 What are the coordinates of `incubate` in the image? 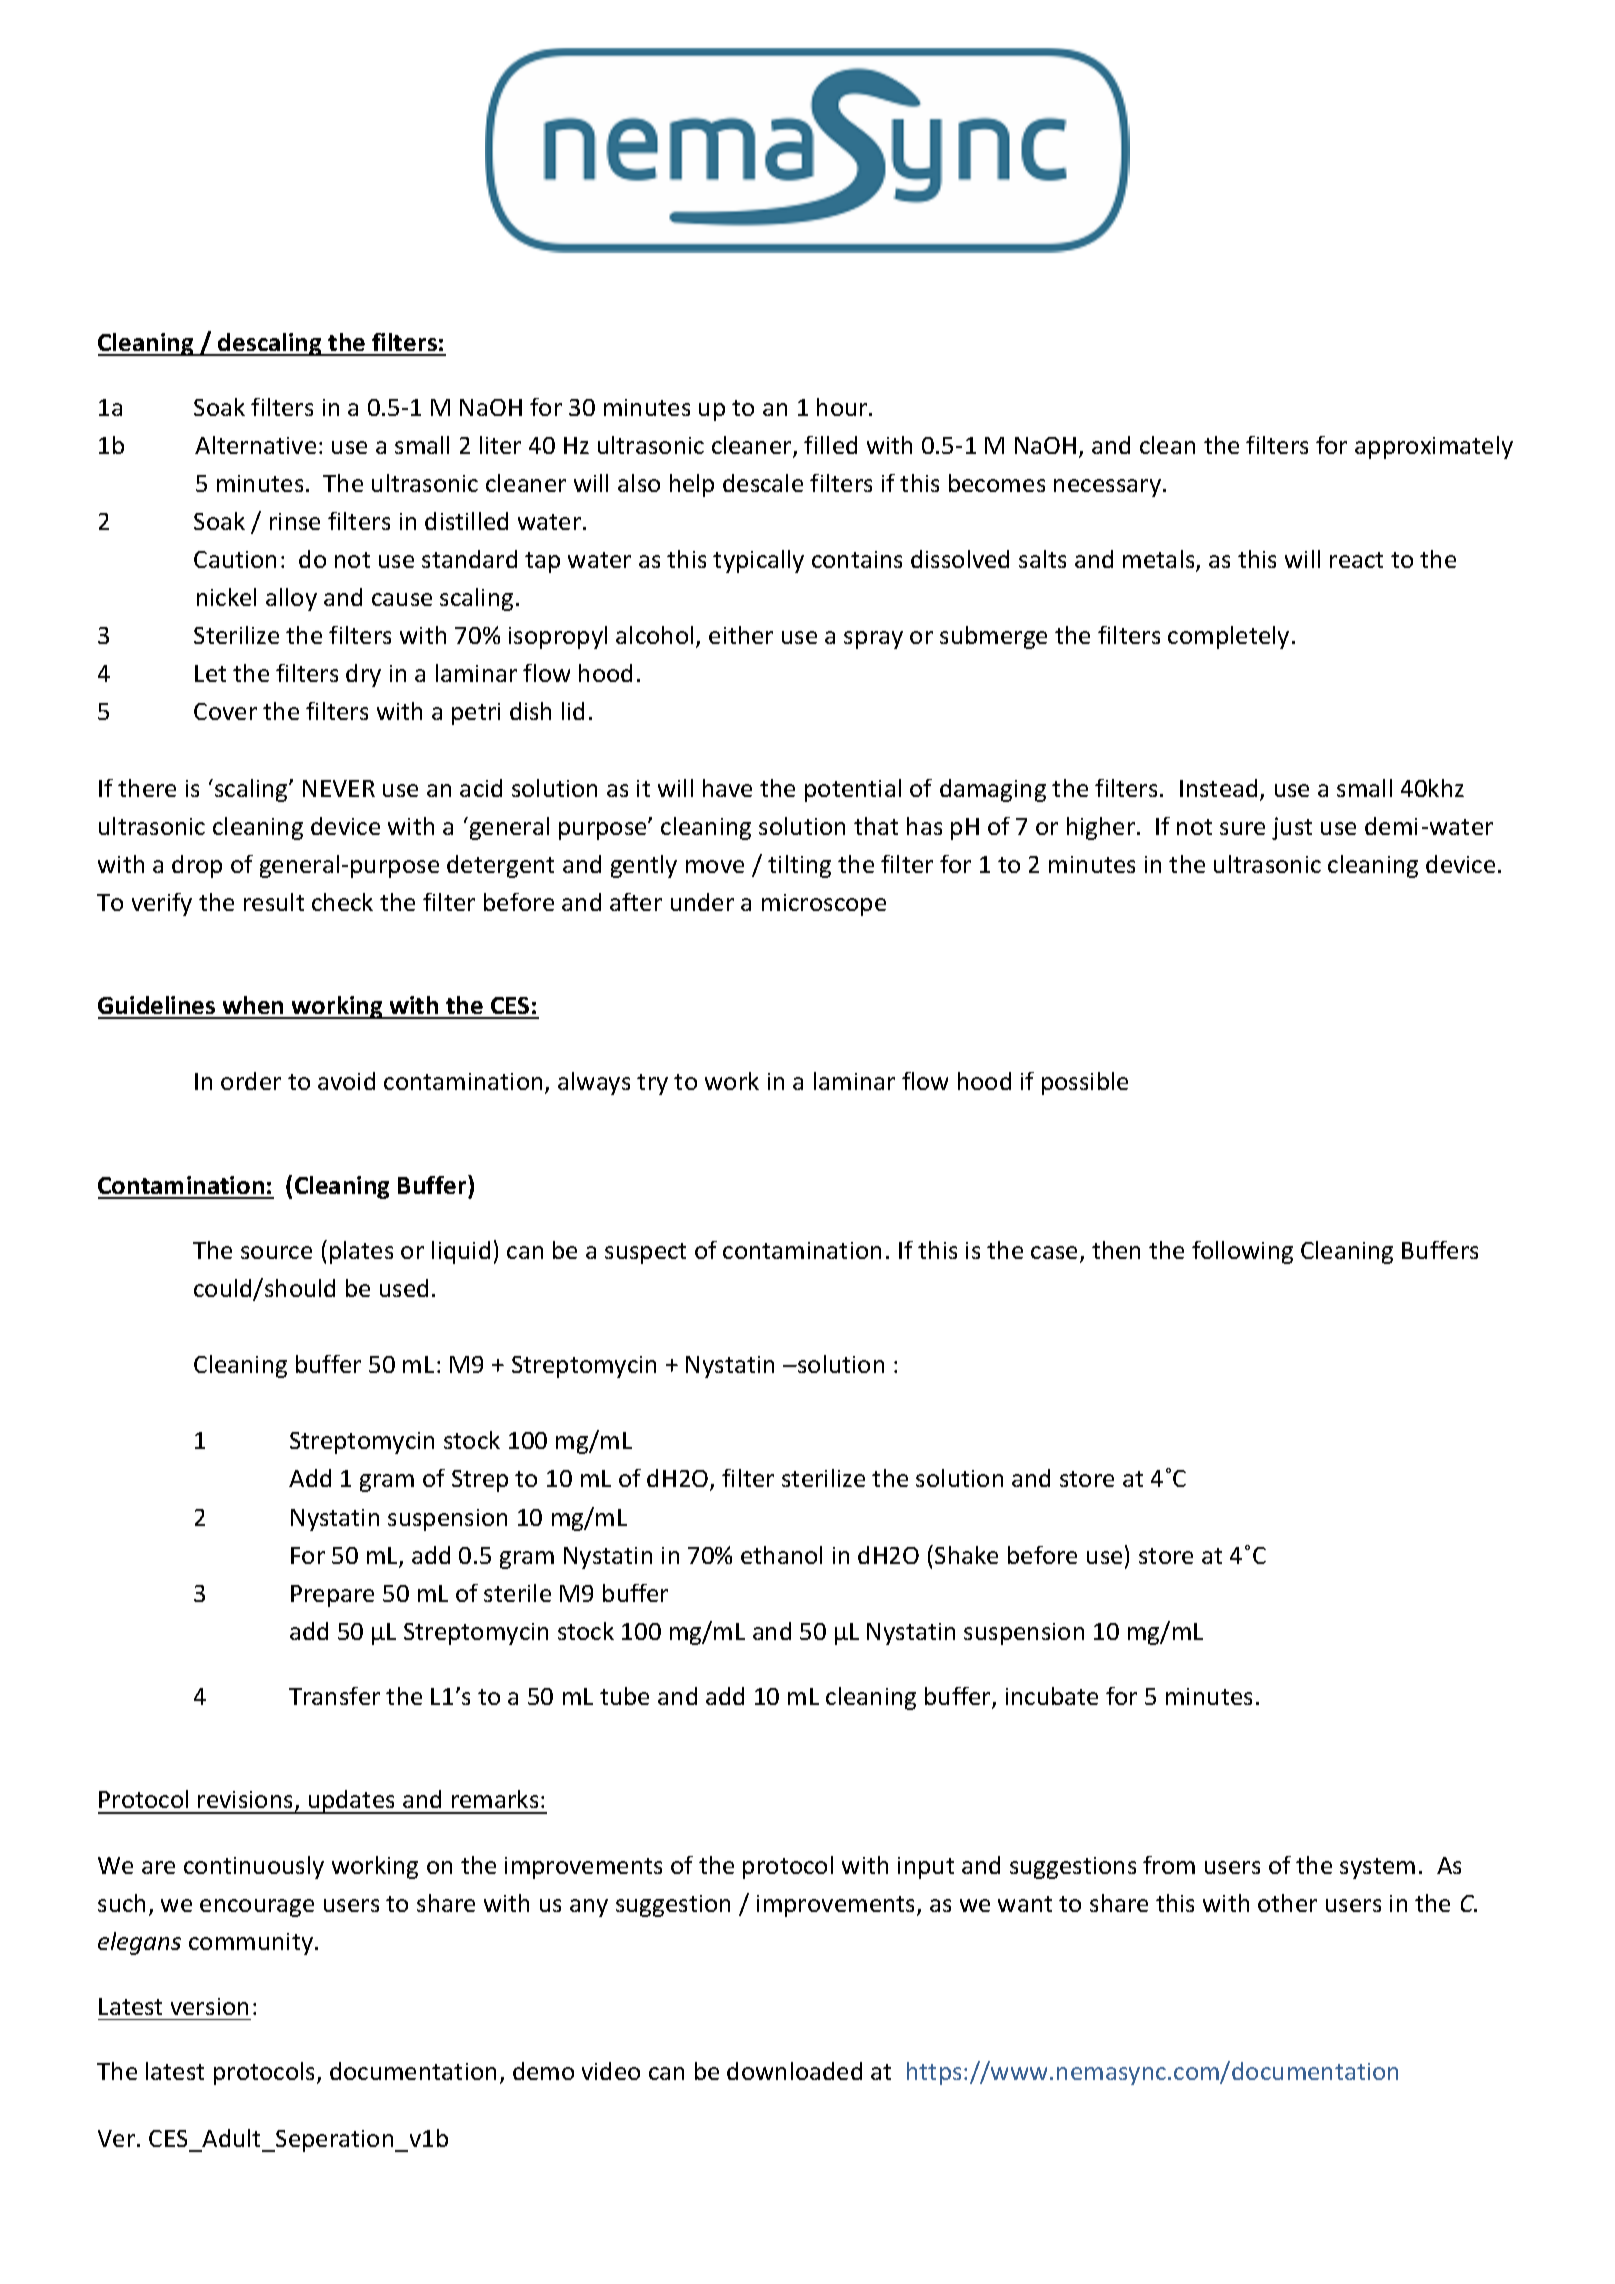 It's located at (1052, 1696).
